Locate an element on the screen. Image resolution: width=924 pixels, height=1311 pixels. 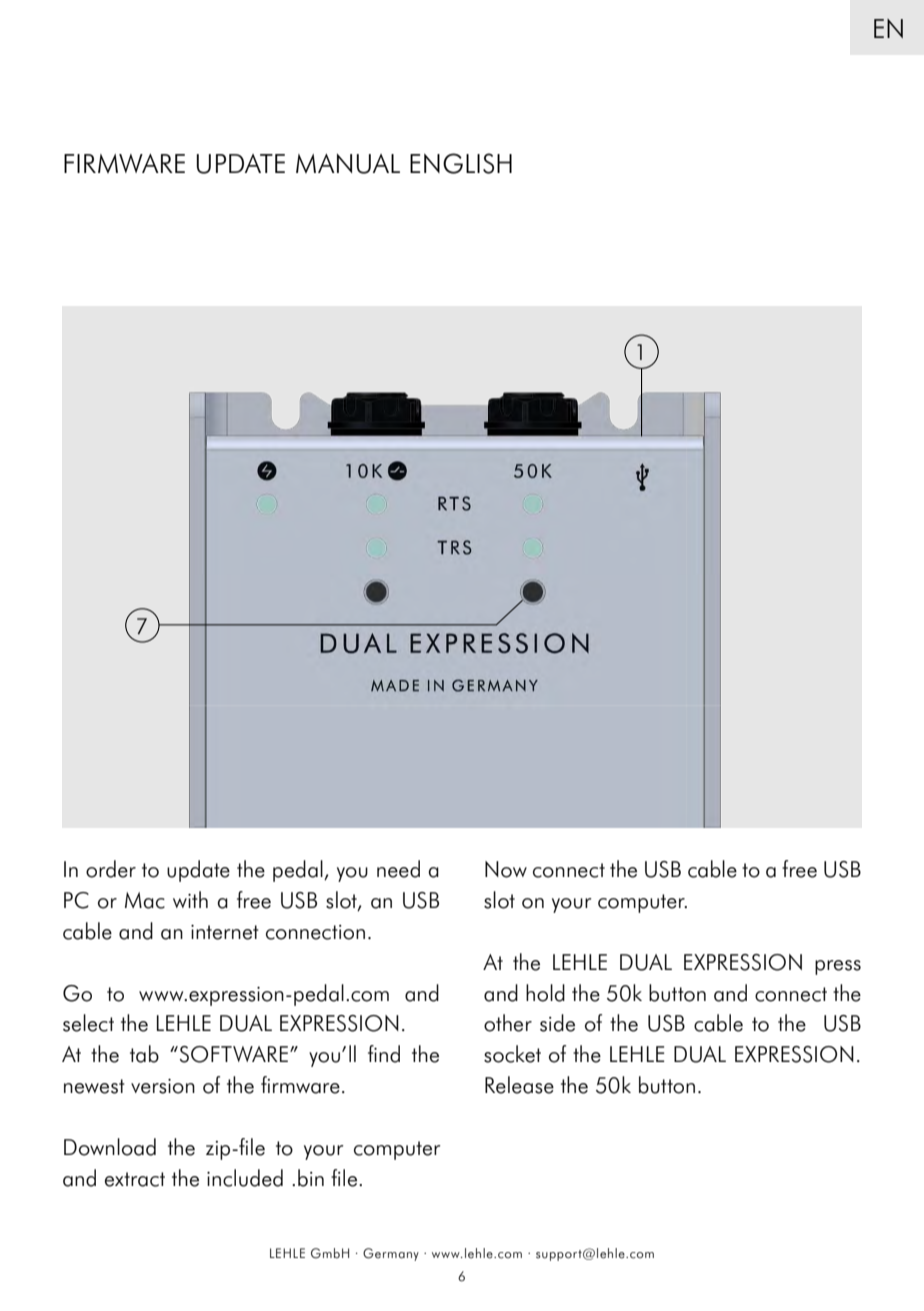
order is located at coordinates (111, 869).
